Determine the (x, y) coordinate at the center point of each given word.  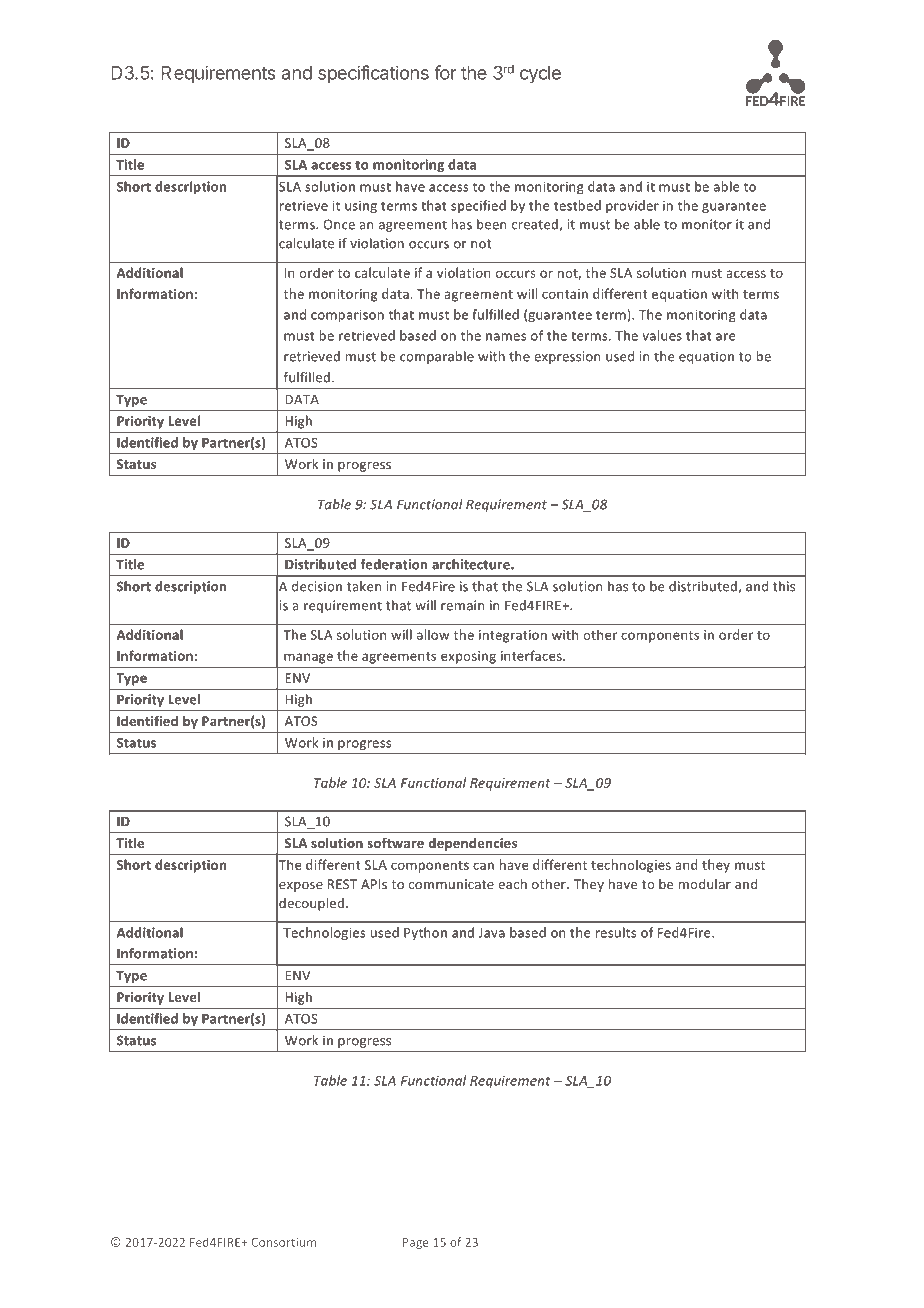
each (512, 884)
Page (416, 1243)
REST (342, 884)
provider (632, 206)
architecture (472, 564)
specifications (373, 74)
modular (705, 884)
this (784, 586)
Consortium (284, 1242)
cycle (540, 75)
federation (393, 564)
